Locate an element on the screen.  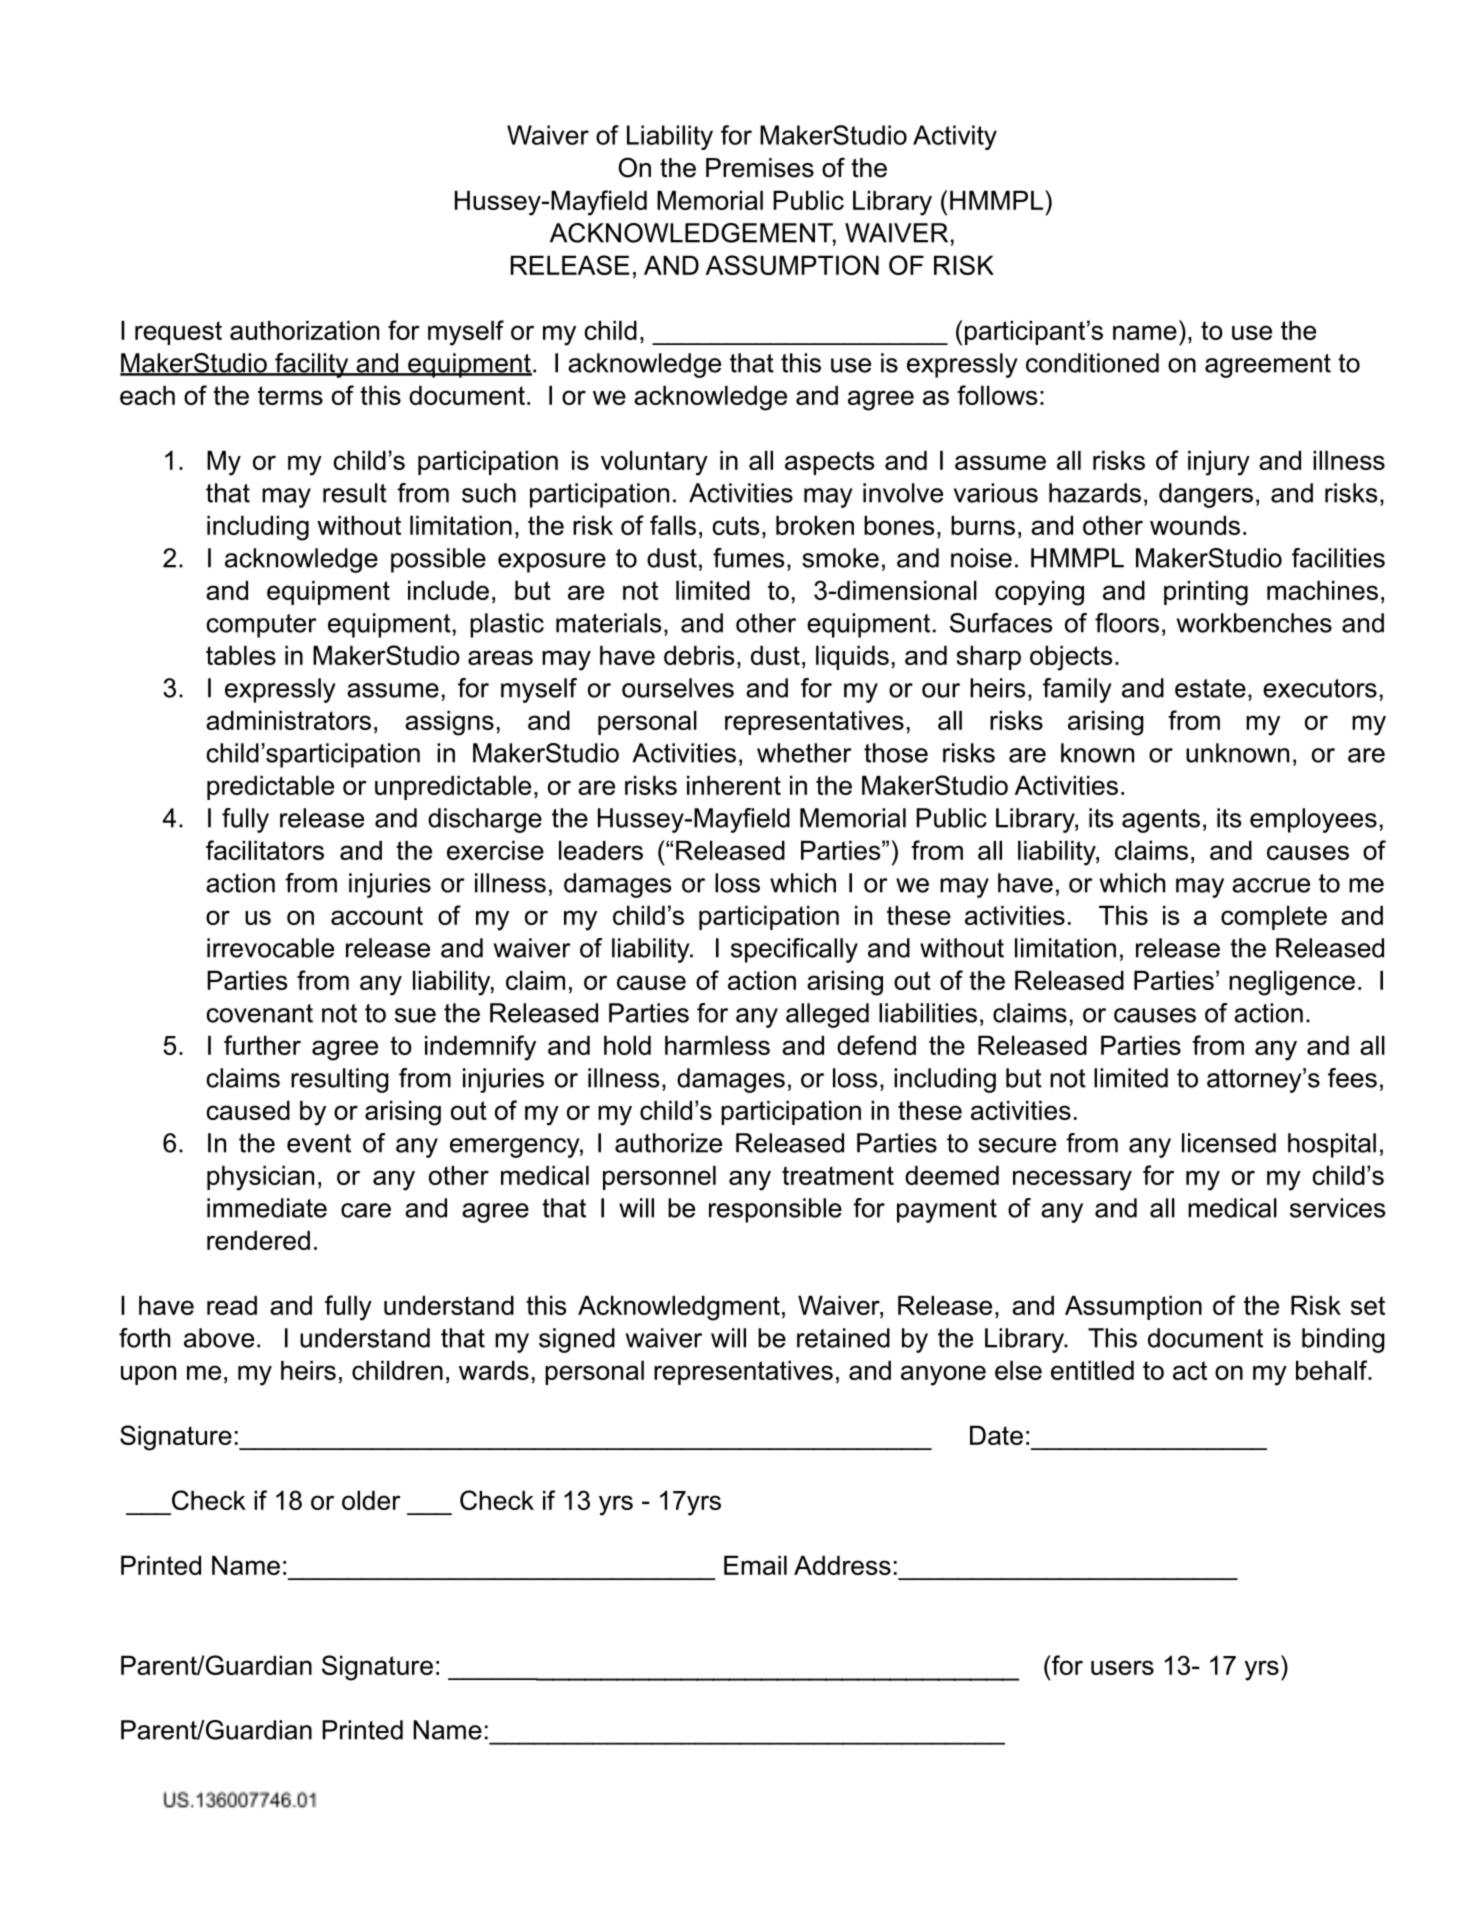
rendered is located at coordinates (258, 1240).
